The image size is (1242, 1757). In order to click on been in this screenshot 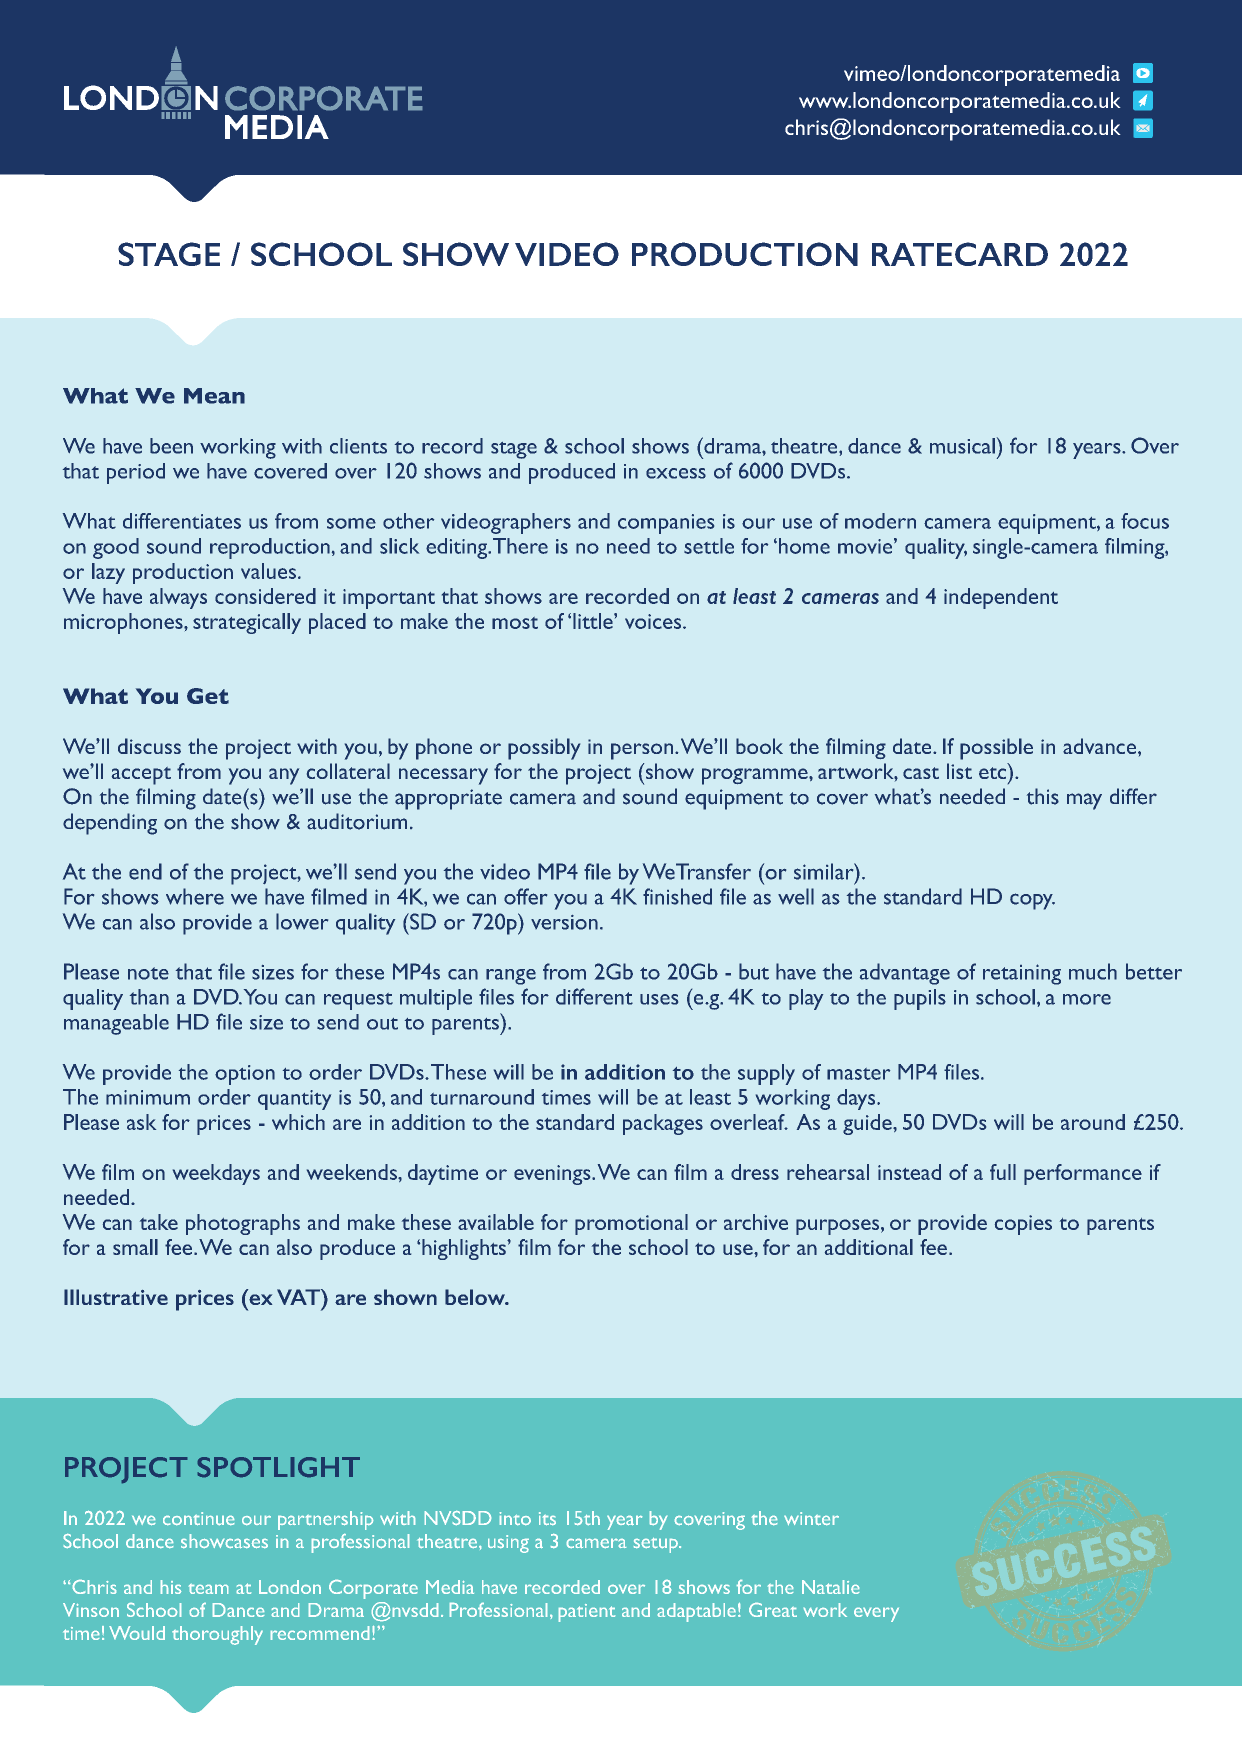, I will do `click(171, 446)`.
